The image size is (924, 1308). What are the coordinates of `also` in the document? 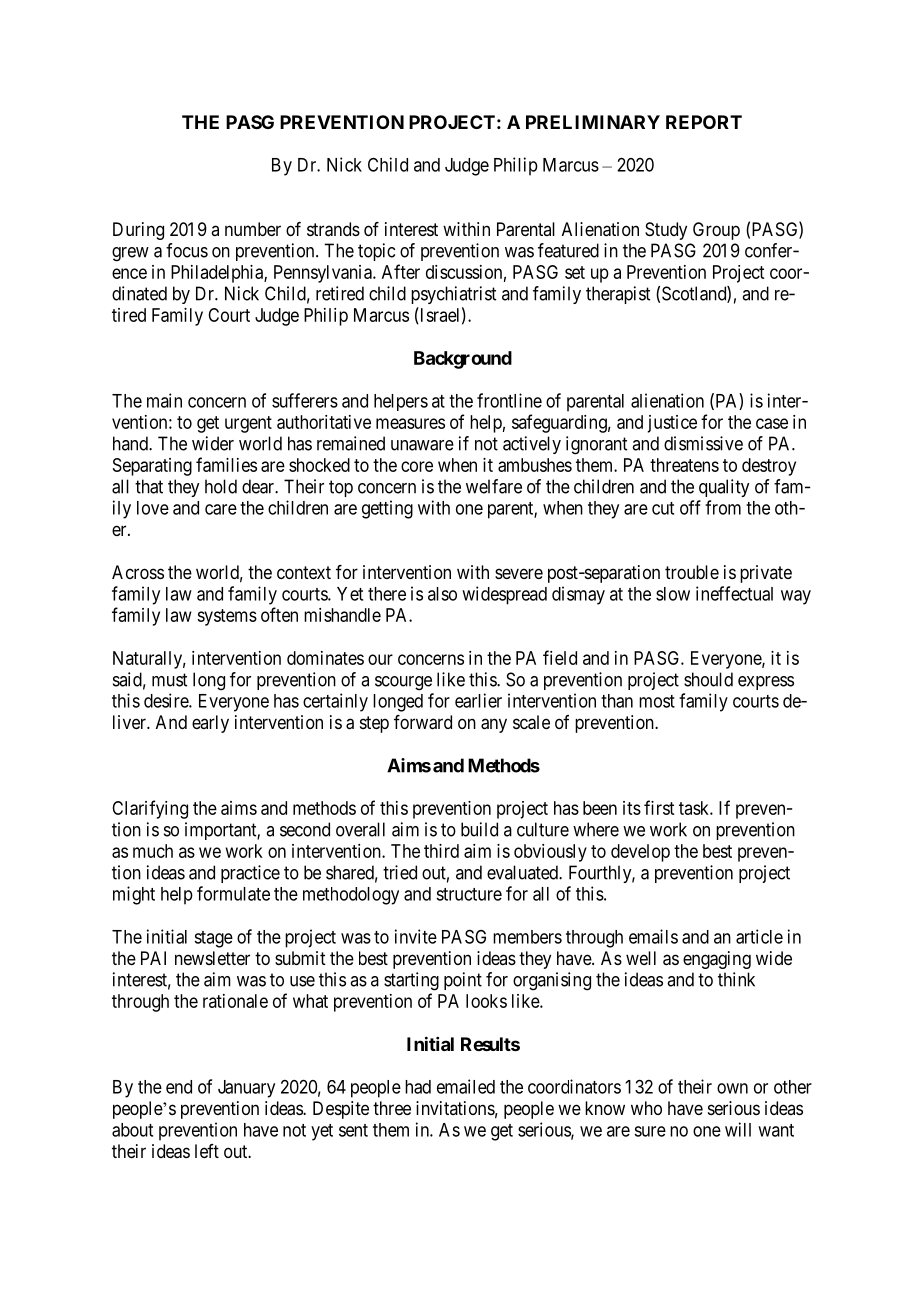 It's located at (442, 594).
